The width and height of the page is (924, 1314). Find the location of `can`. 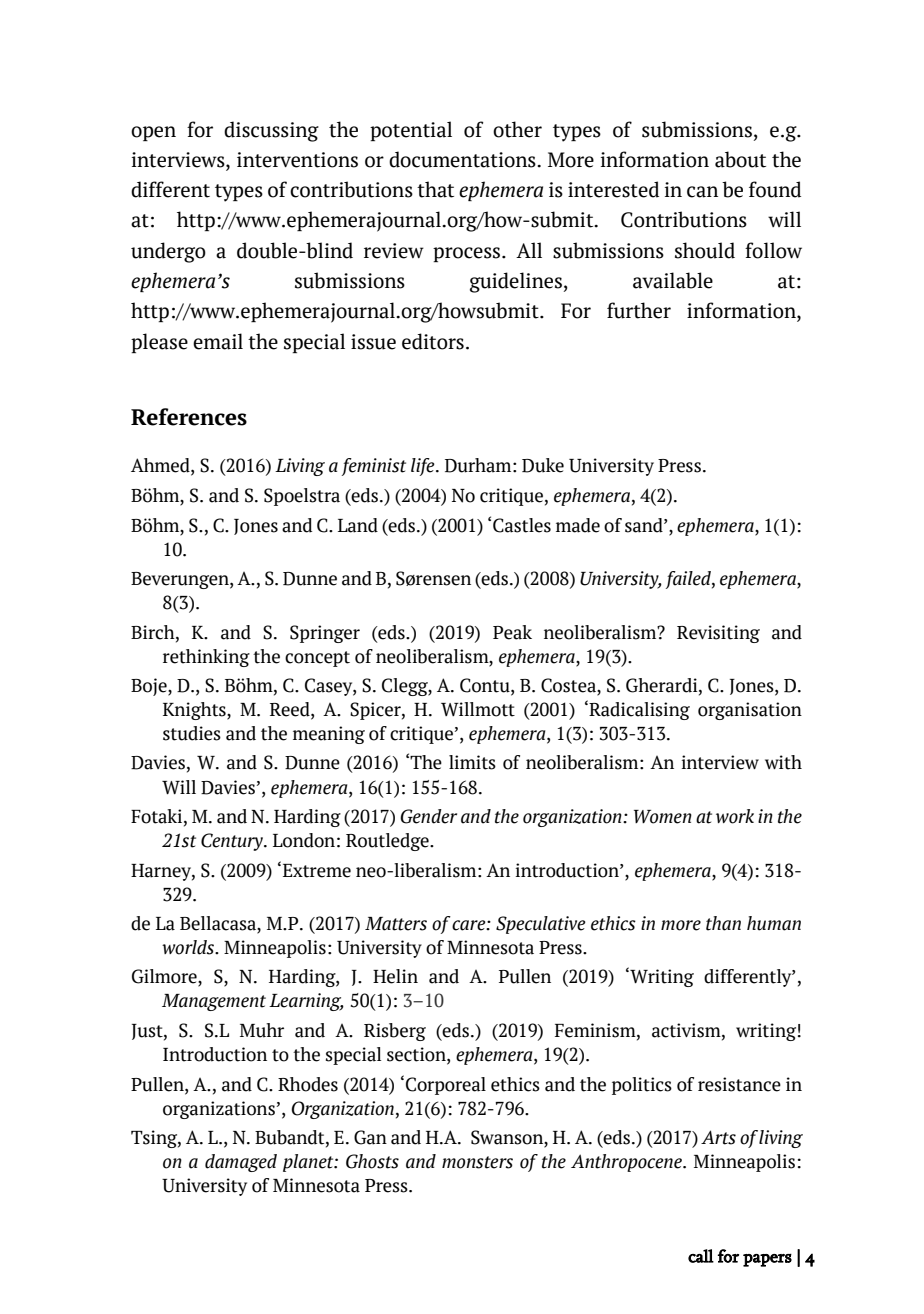

can is located at coordinates (702, 192).
